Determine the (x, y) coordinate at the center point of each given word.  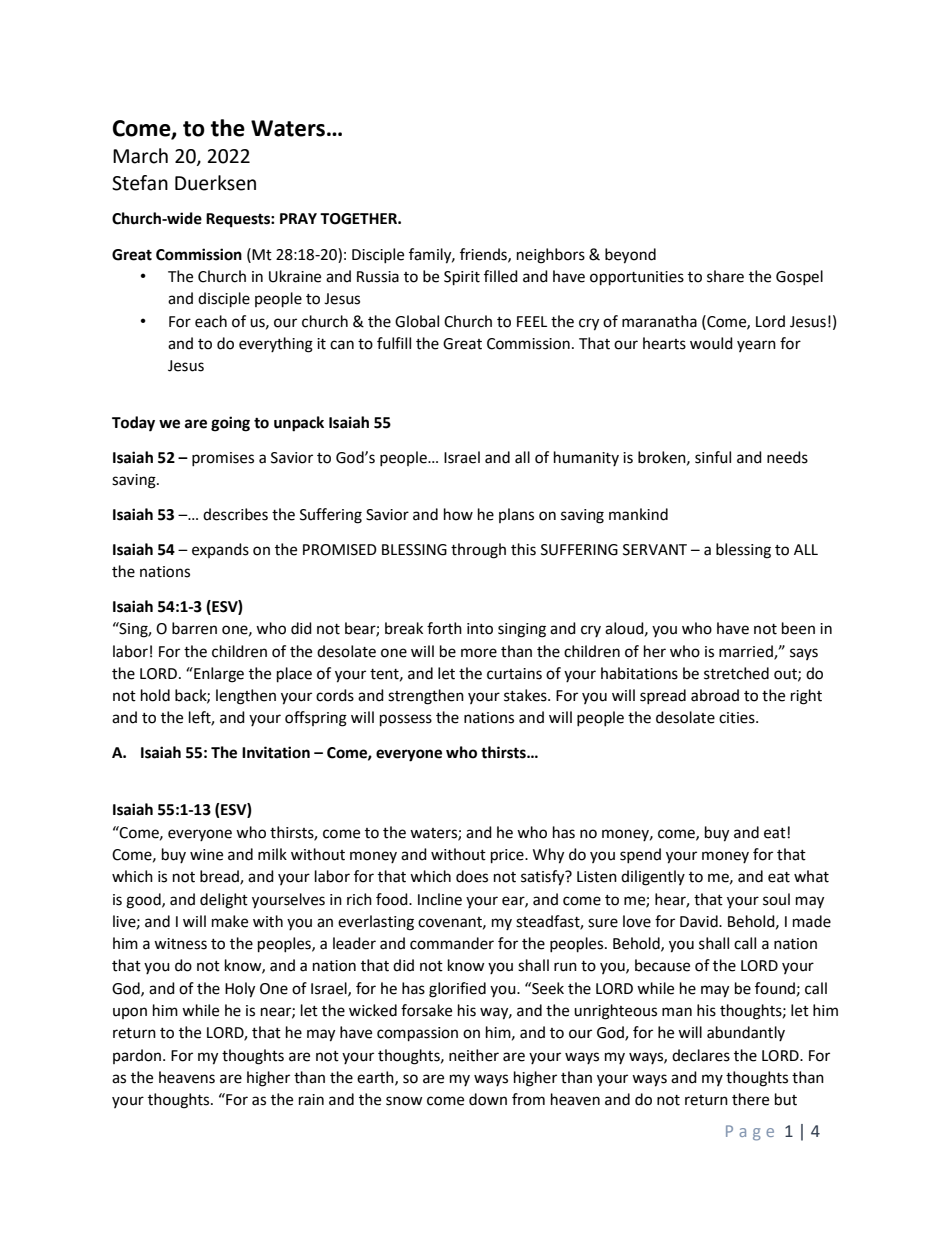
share (725, 276)
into (480, 629)
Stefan (140, 183)
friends (484, 255)
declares (701, 1055)
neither (474, 1055)
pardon (138, 1056)
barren (194, 628)
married (747, 652)
